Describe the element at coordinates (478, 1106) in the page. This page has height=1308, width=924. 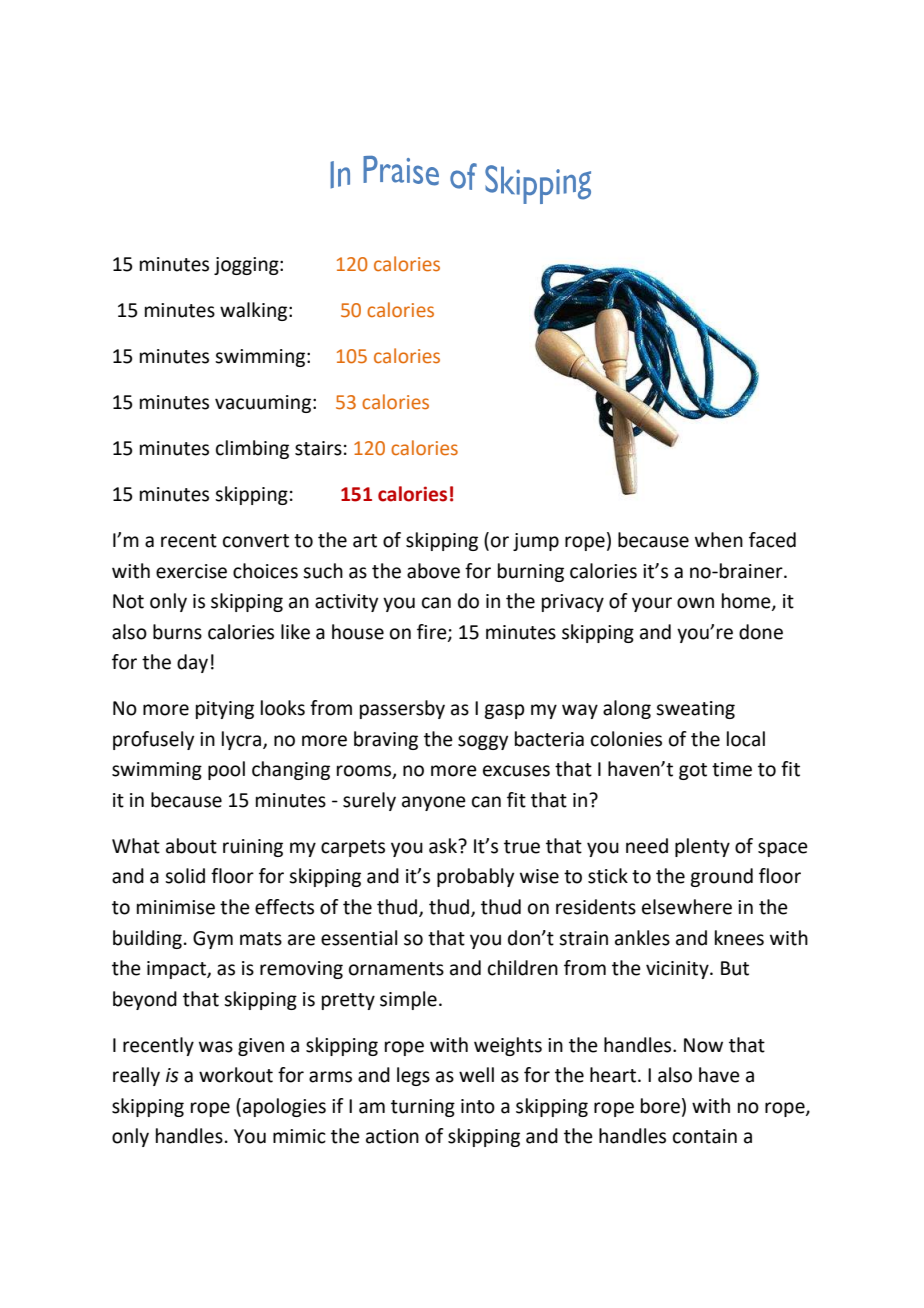
I see `into` at that location.
